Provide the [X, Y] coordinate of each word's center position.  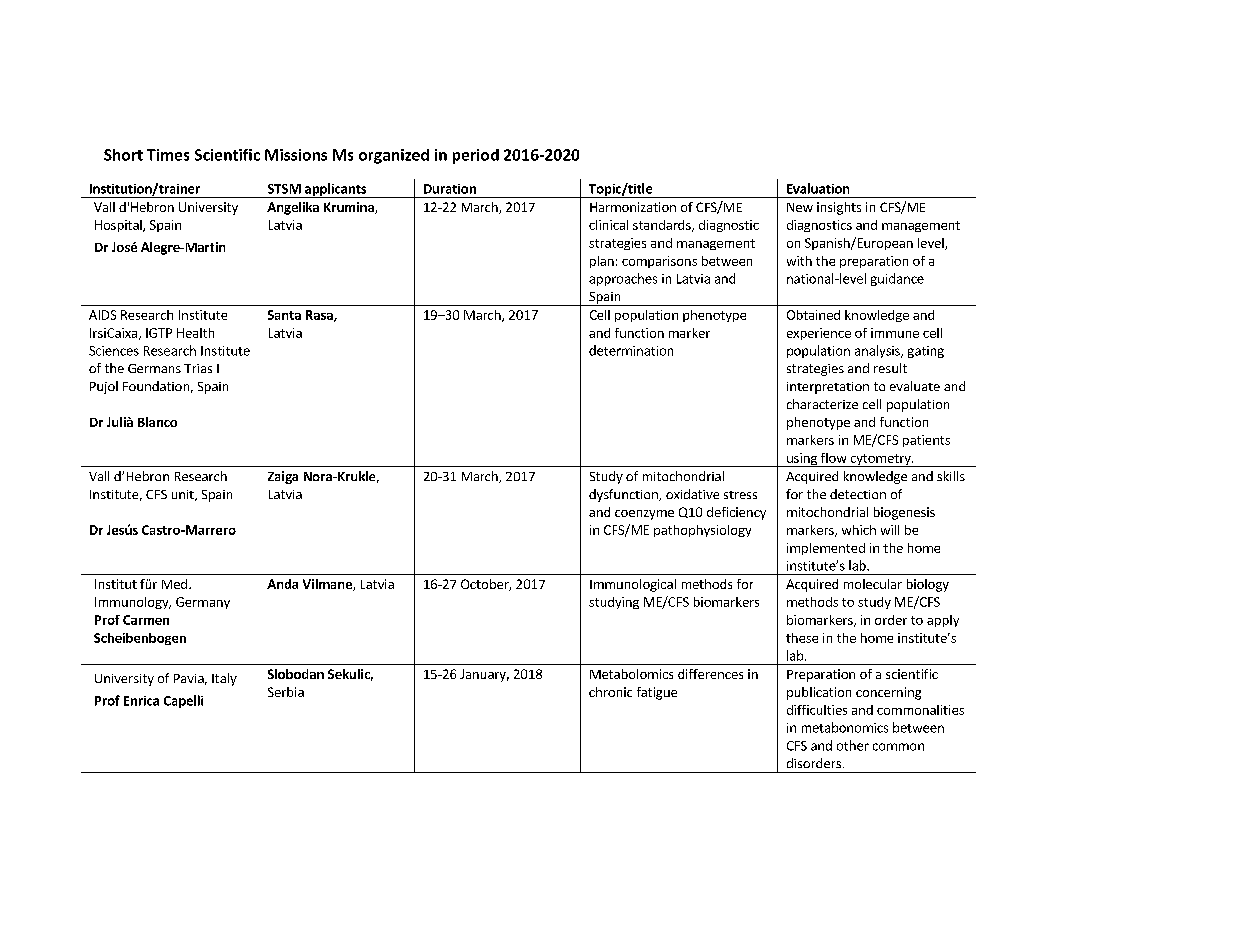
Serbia [286, 692]
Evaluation [818, 188]
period [476, 156]
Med [174, 584]
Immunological [633, 585]
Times [168, 155]
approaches [623, 279]
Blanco [157, 422]
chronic [610, 692]
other [853, 745]
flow [833, 458]
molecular [873, 584]
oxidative [692, 494]
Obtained [813, 315]
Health [195, 333]
